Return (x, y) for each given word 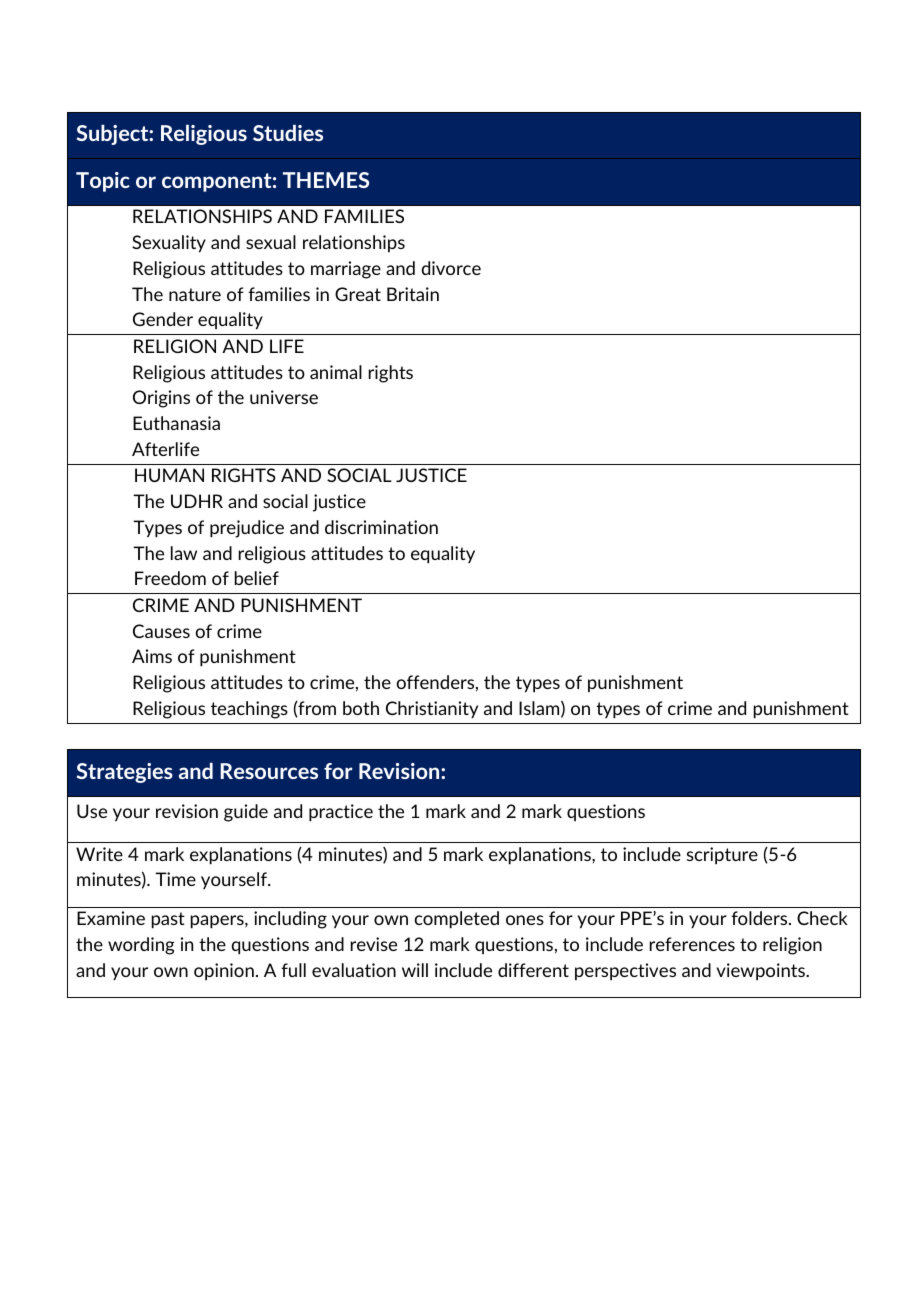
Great (358, 294)
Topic (103, 182)
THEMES (326, 180)
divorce (451, 268)
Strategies (125, 773)
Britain (413, 294)
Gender (163, 319)
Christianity (432, 709)
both (361, 708)
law (184, 553)
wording (141, 946)
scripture (722, 856)
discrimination (381, 527)
